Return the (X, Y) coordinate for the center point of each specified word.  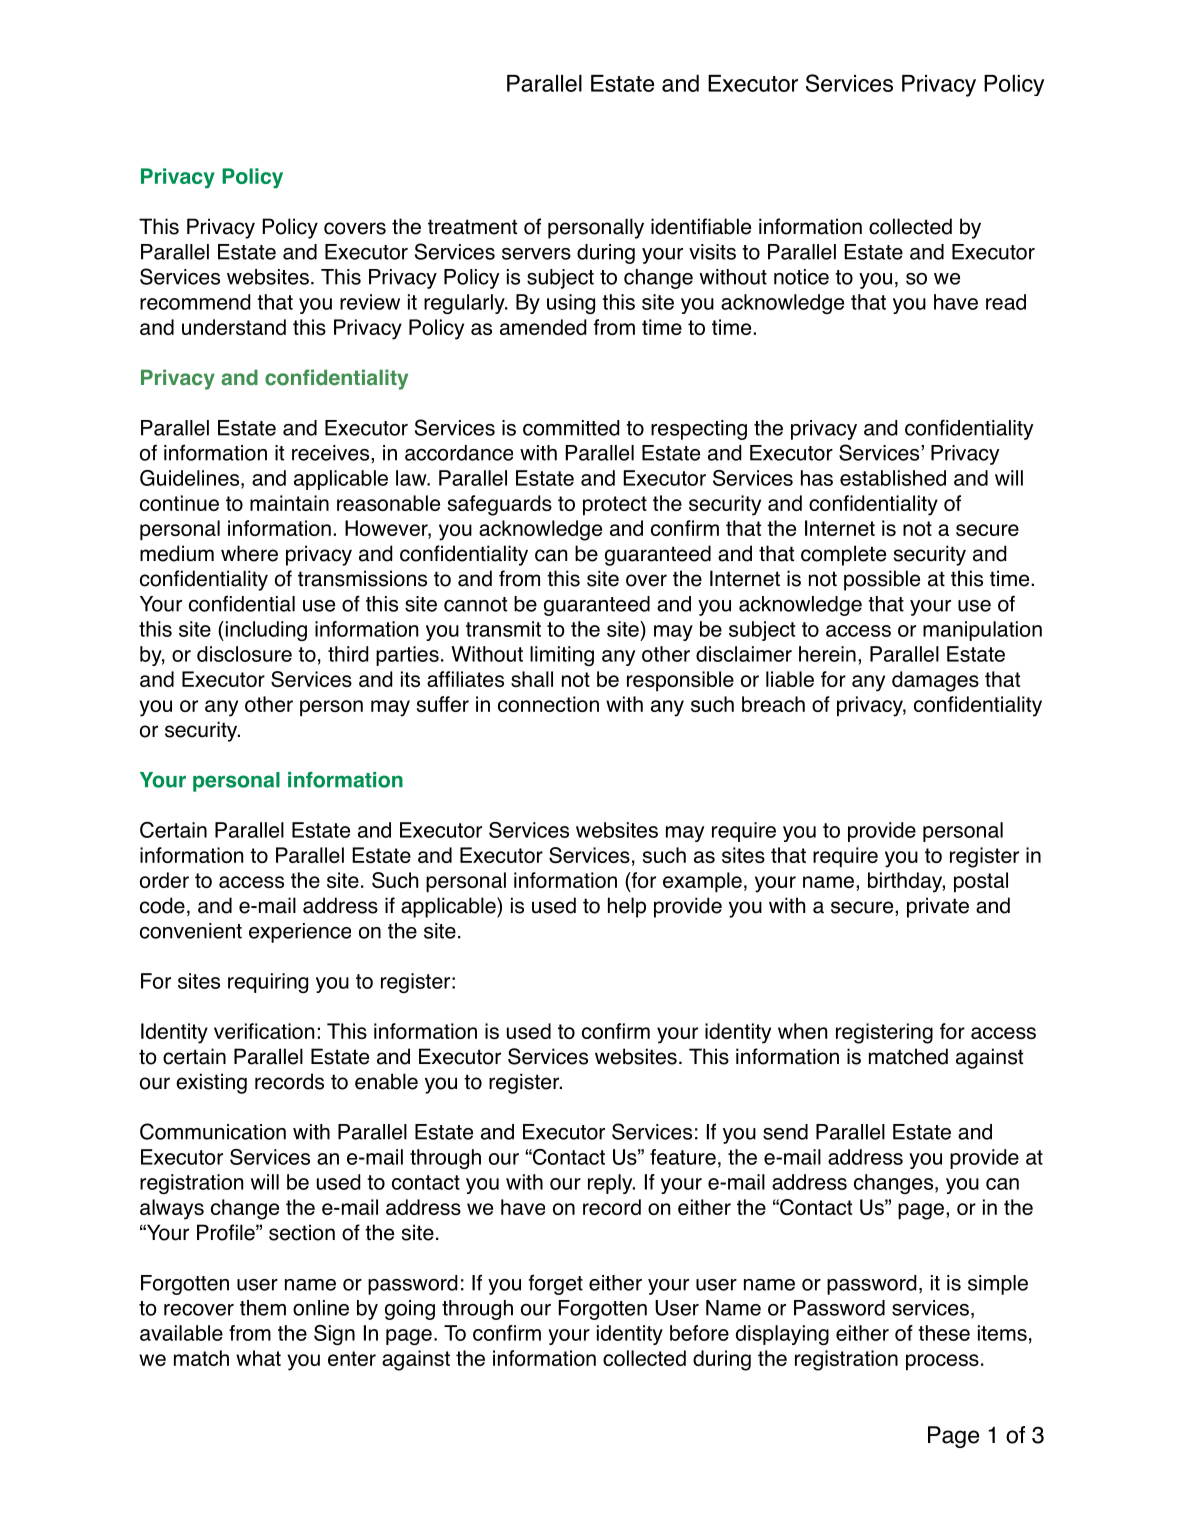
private (938, 907)
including (265, 631)
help (627, 907)
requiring (268, 983)
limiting (562, 656)
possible (882, 580)
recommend (195, 302)
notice (801, 277)
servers (536, 254)
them (263, 1308)
